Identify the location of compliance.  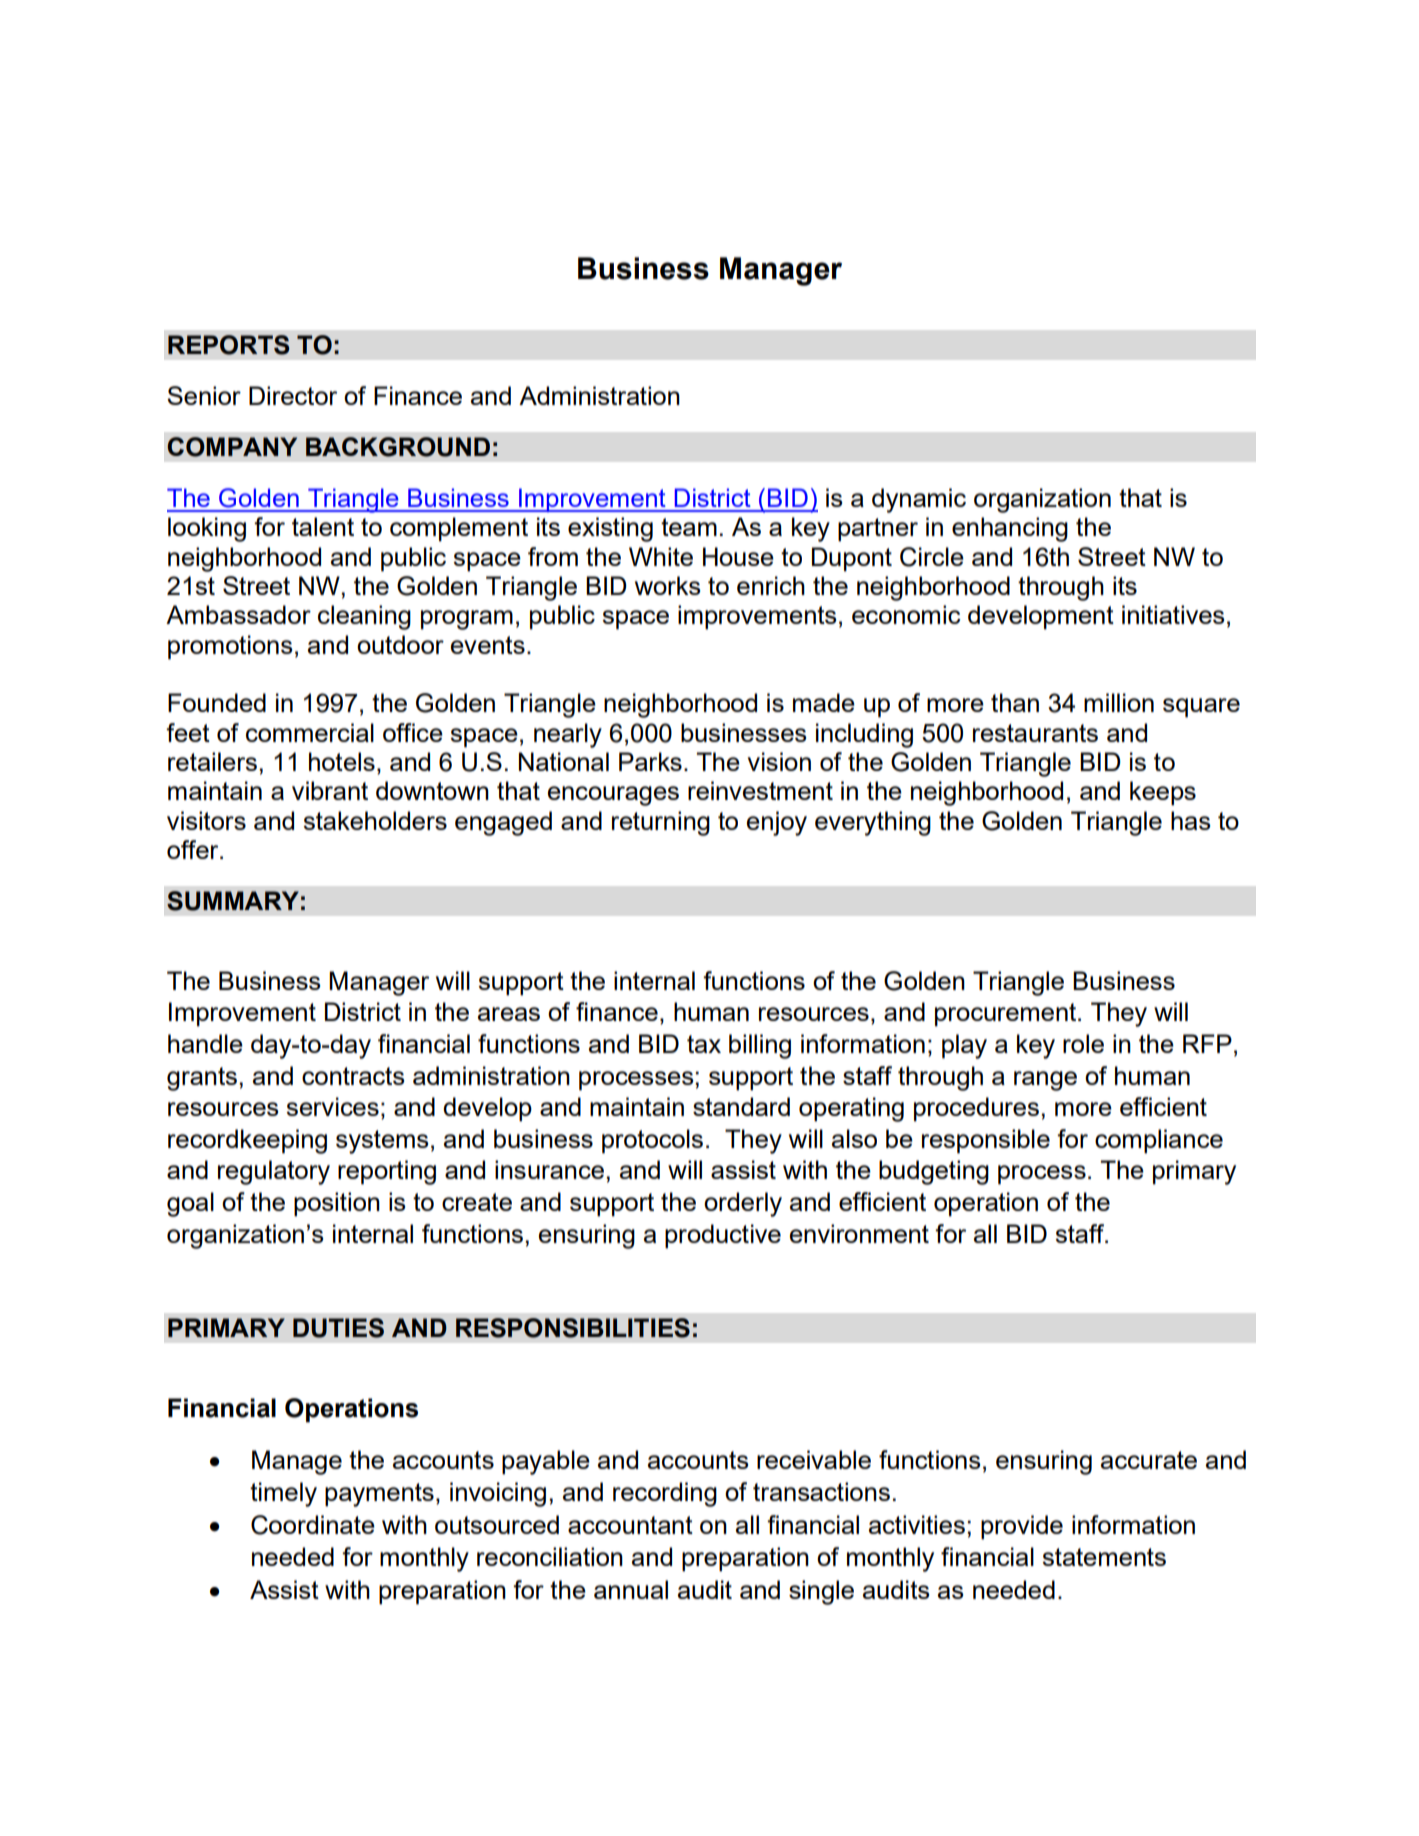
(1159, 1141).
